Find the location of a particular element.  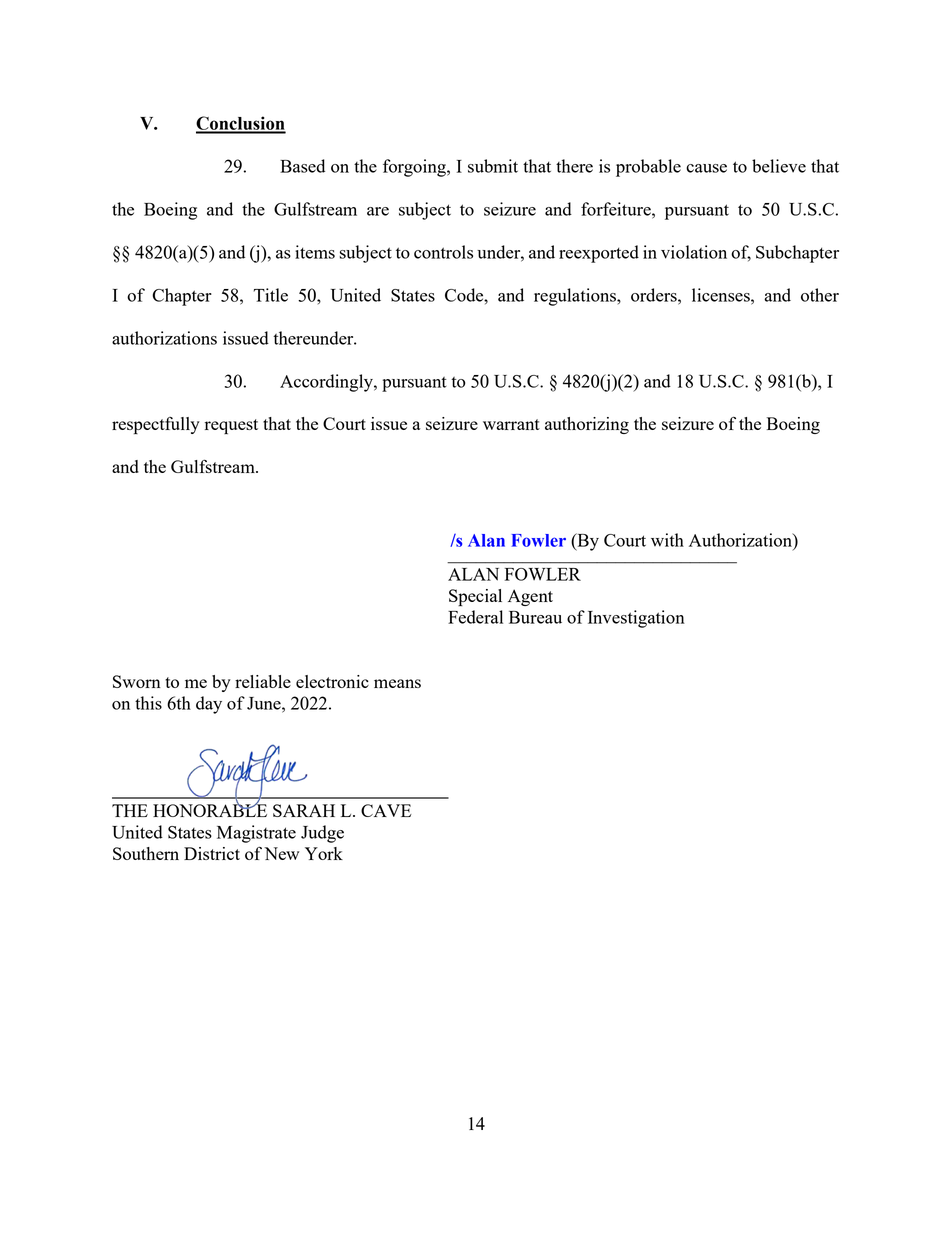

authorizing is located at coordinates (587, 425).
